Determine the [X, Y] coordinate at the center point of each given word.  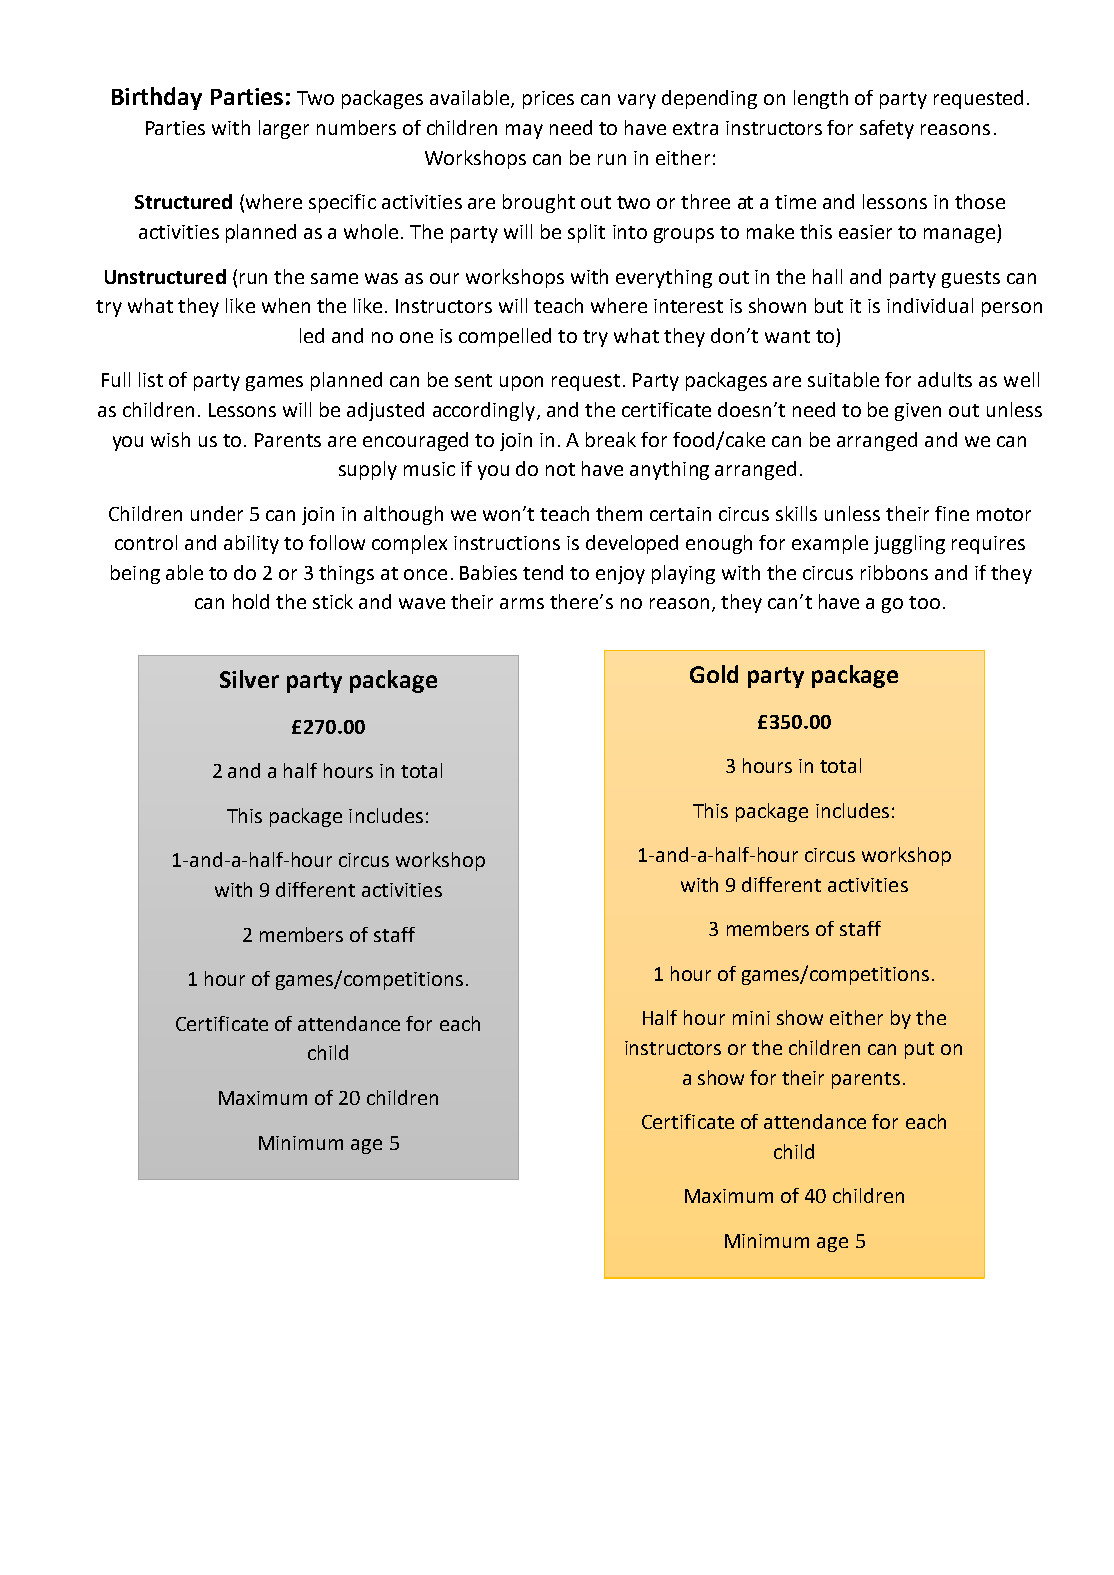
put [919, 1050]
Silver [249, 679]
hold [251, 601]
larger [284, 129]
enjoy [620, 575]
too [924, 602]
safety [887, 129]
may [524, 131]
